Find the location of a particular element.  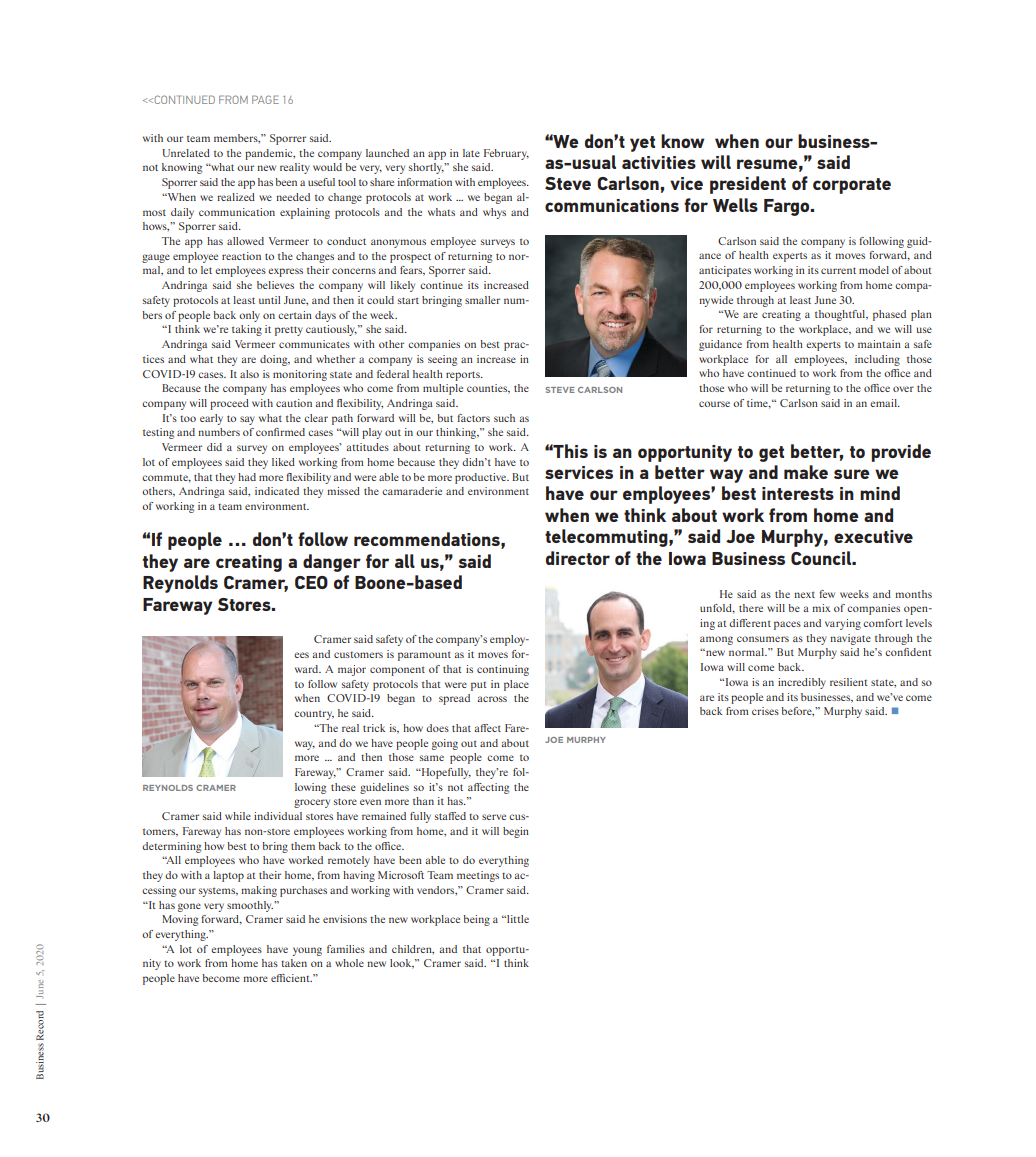

corporate is located at coordinates (852, 186).
